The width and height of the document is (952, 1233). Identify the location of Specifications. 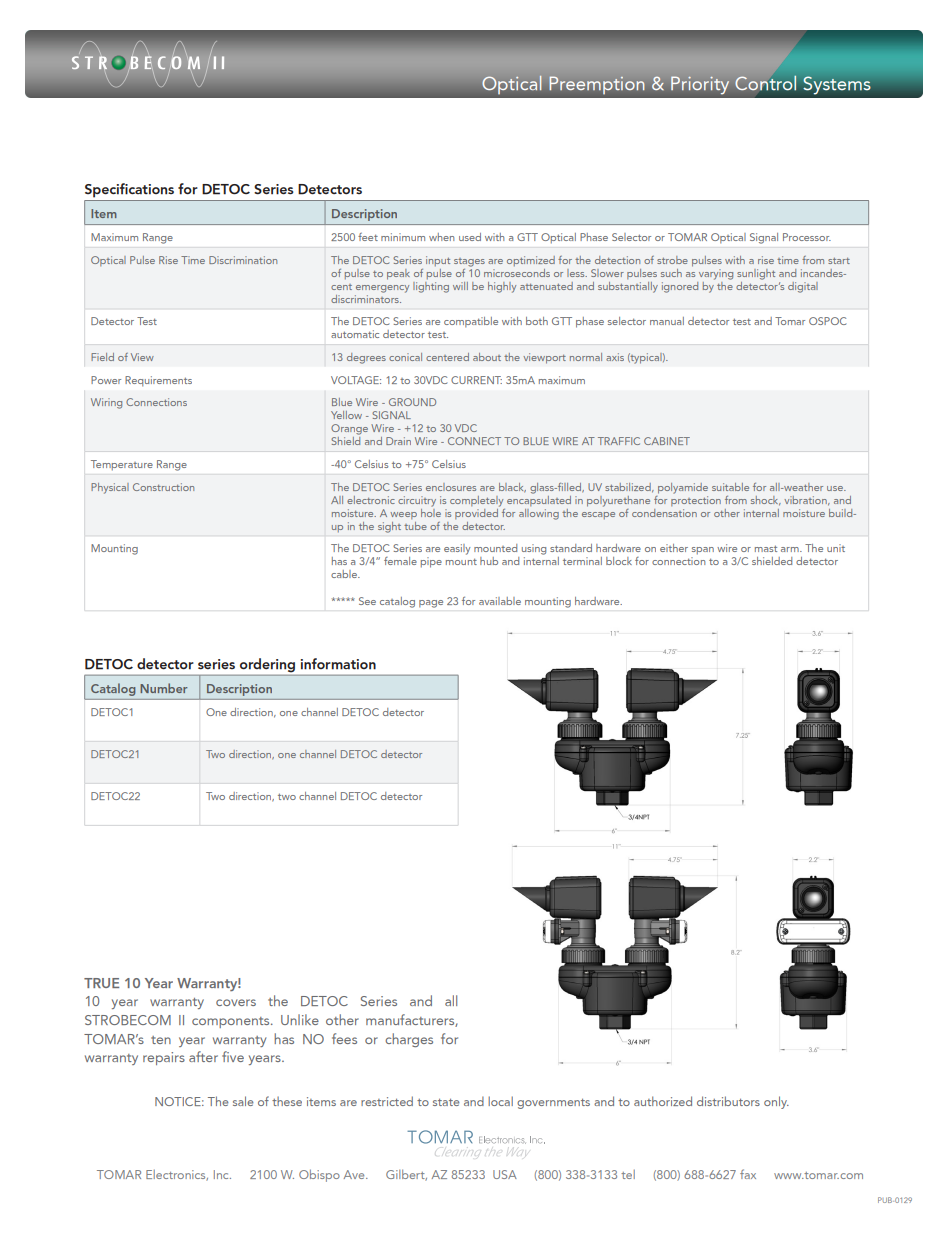
(129, 190).
